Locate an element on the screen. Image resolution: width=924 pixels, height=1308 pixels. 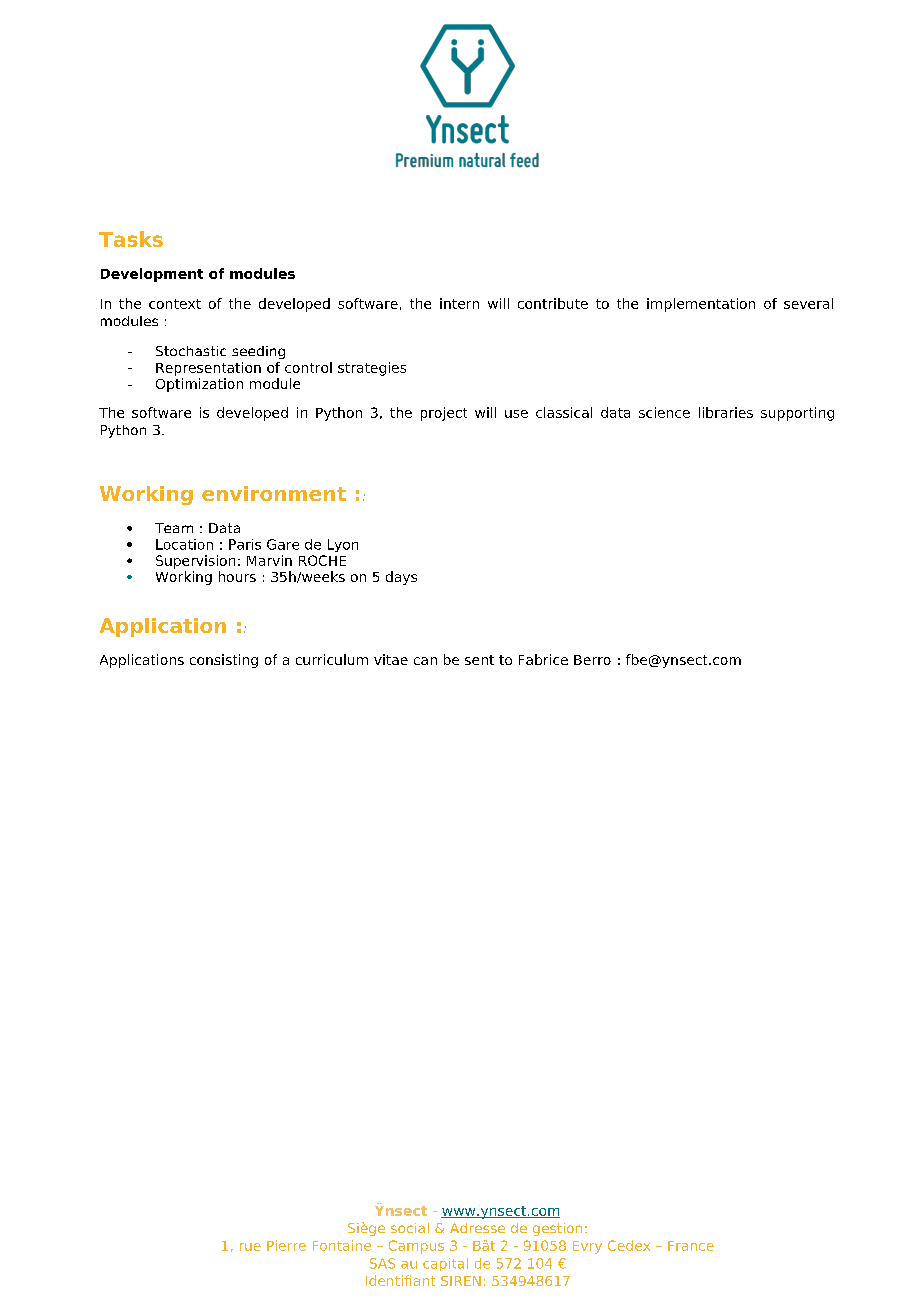
France is located at coordinates (691, 1246).
